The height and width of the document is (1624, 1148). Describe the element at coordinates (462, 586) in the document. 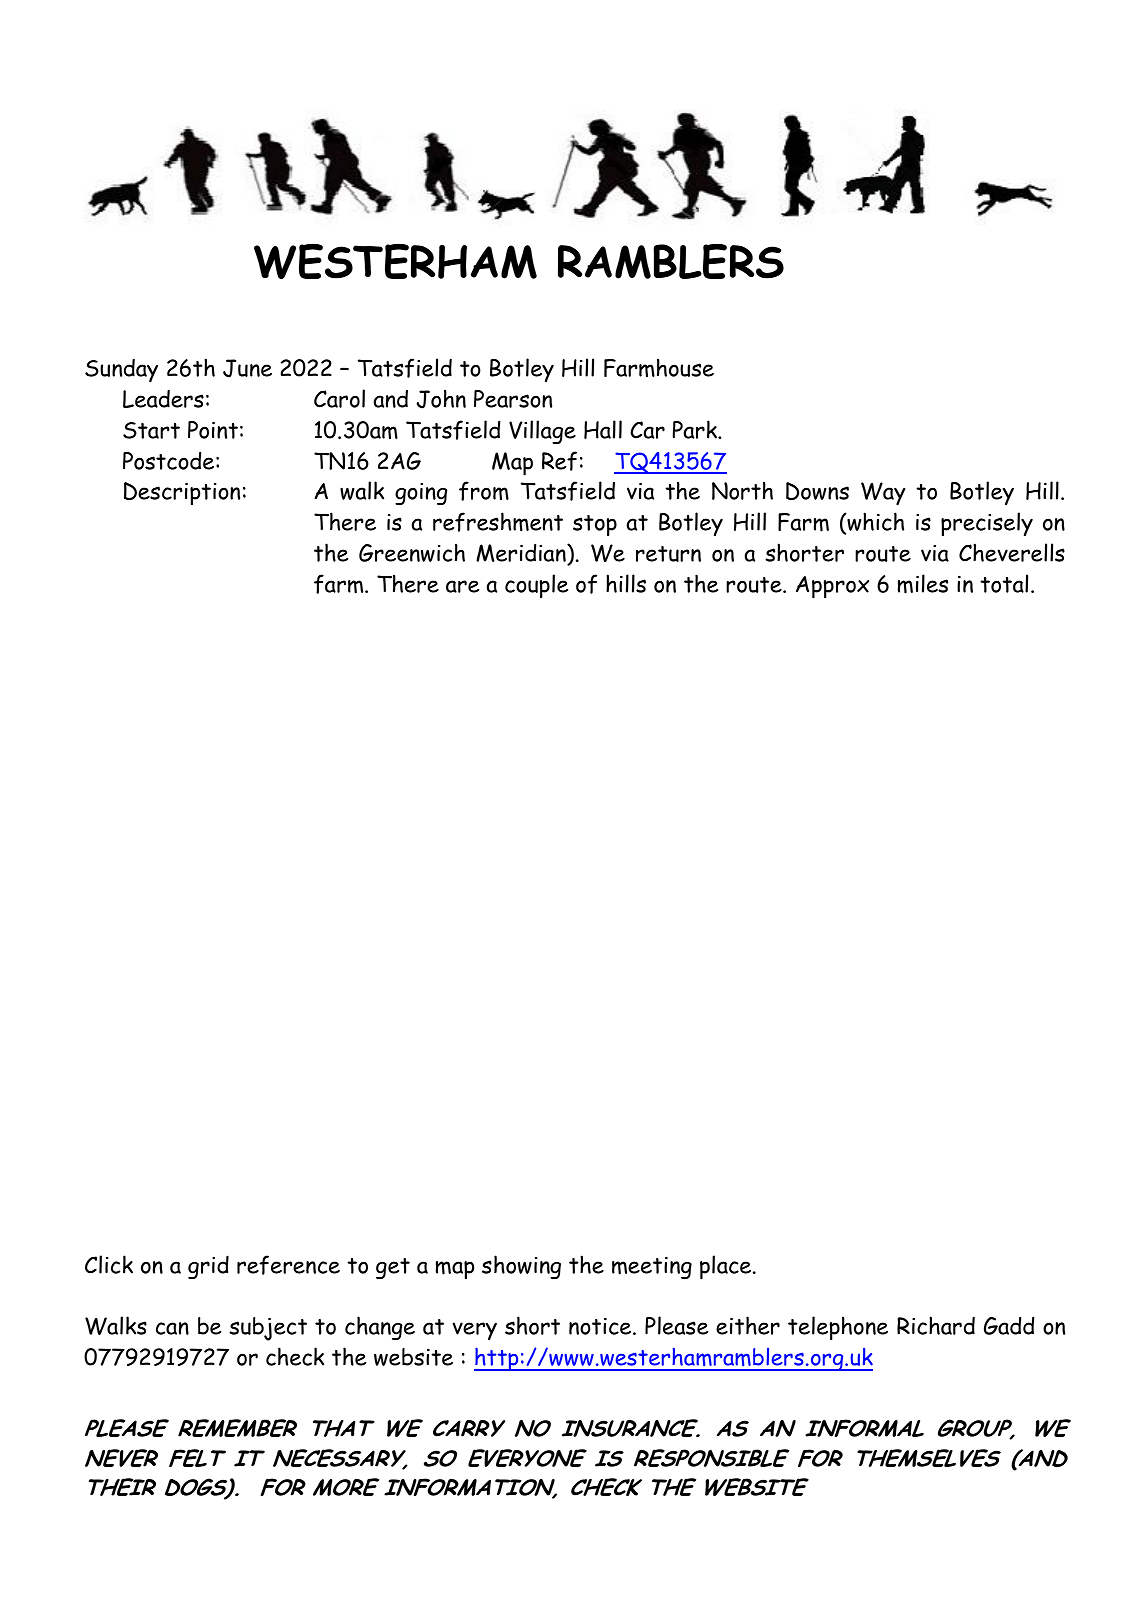

I see `are` at that location.
